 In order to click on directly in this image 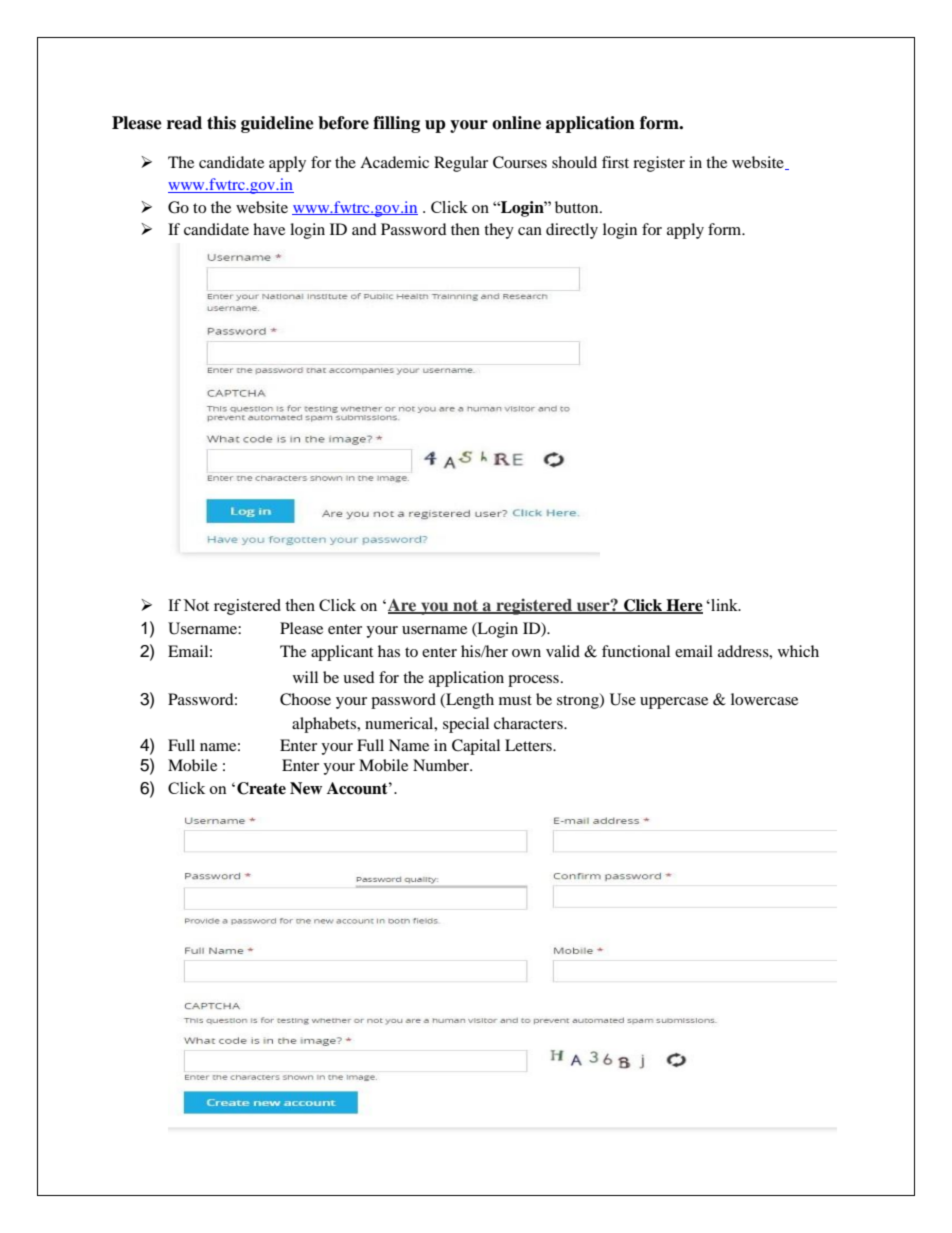, I will do `click(572, 231)`.
